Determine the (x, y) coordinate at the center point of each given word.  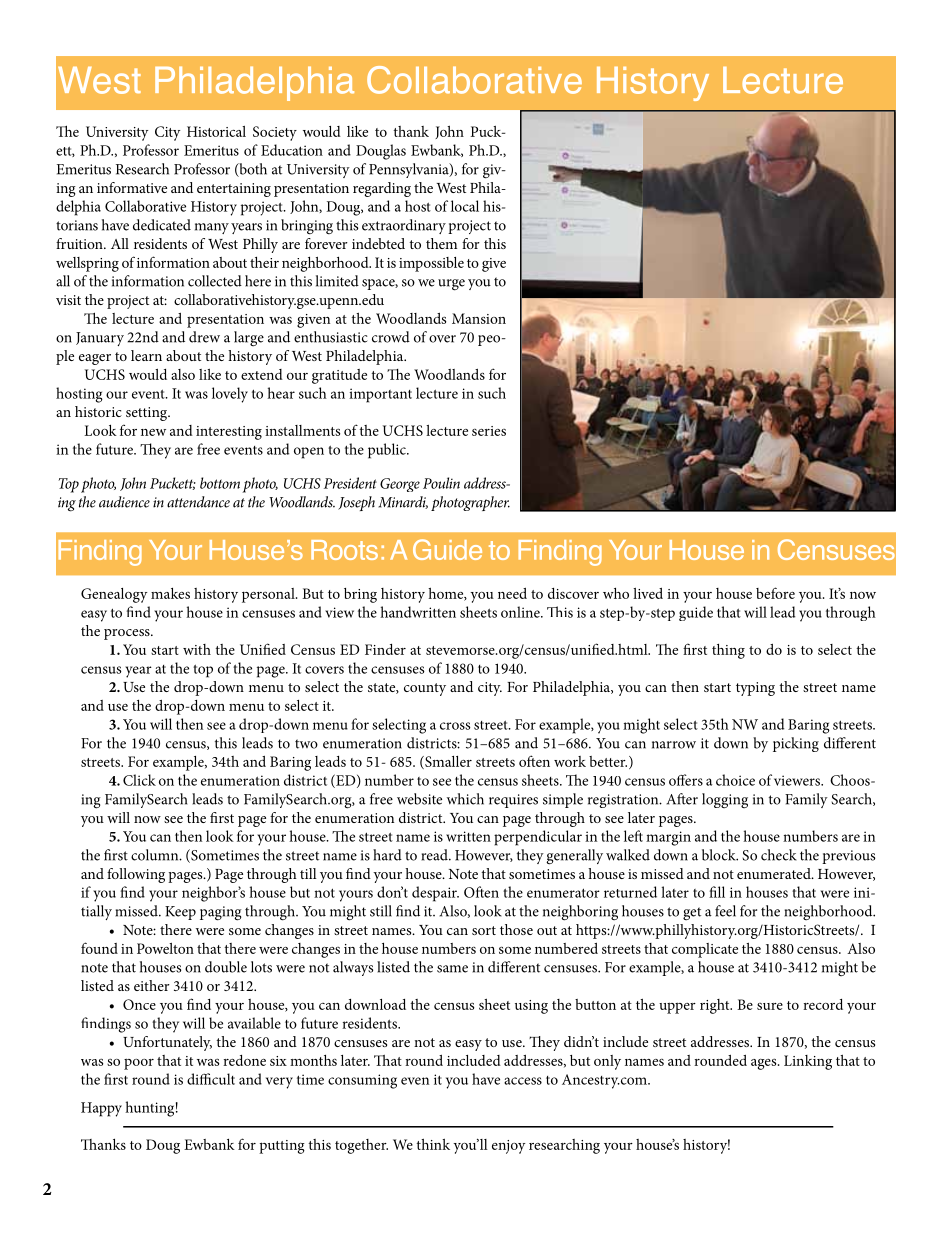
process (128, 634)
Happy (101, 1109)
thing (728, 651)
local (465, 206)
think (433, 1144)
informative (132, 187)
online (521, 612)
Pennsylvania (410, 170)
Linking (808, 1062)
